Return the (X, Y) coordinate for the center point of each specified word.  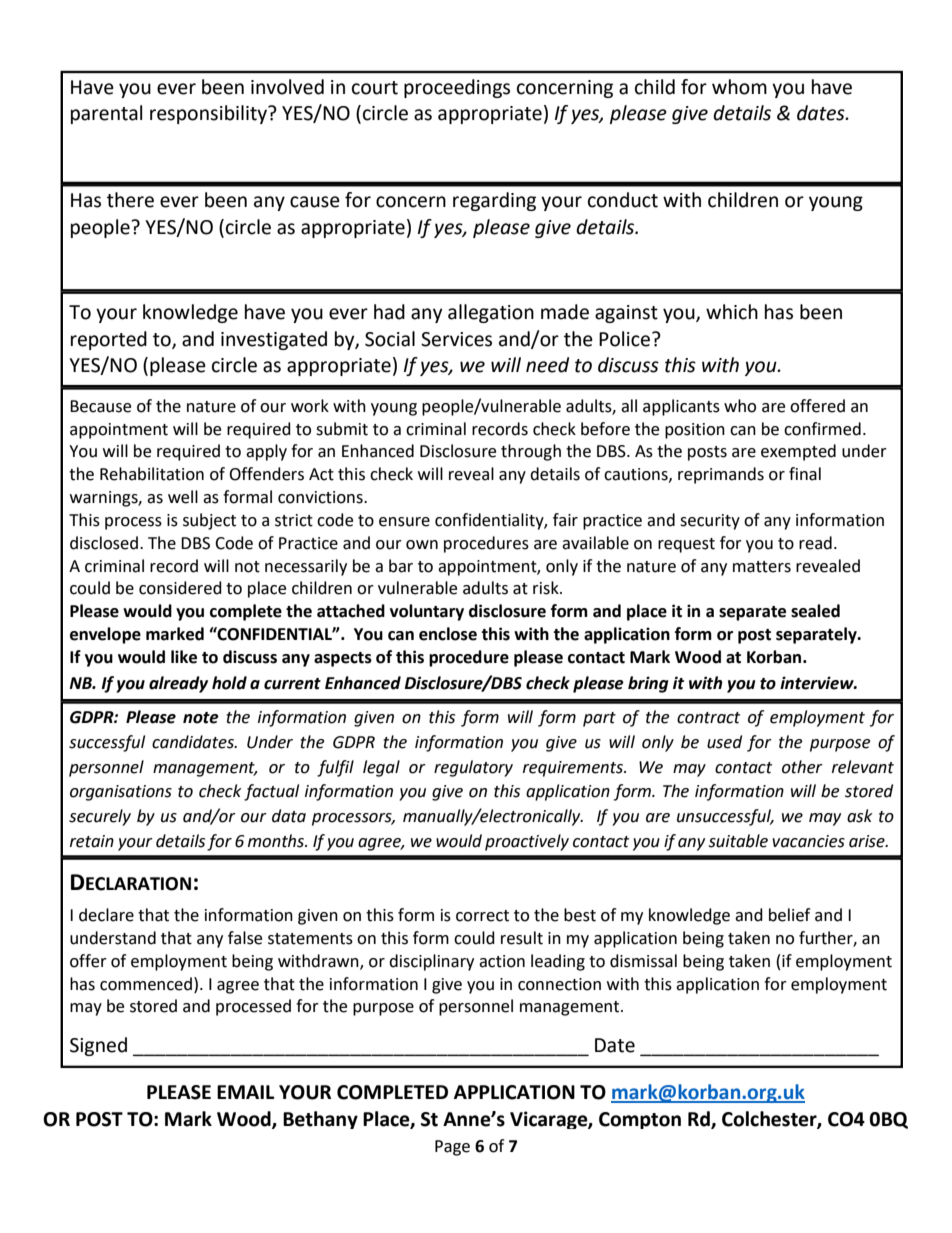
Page (452, 1148)
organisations (121, 793)
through (531, 452)
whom (739, 87)
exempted (798, 452)
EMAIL (245, 1092)
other (802, 767)
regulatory (473, 768)
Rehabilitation (152, 474)
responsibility (209, 114)
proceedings (457, 88)
